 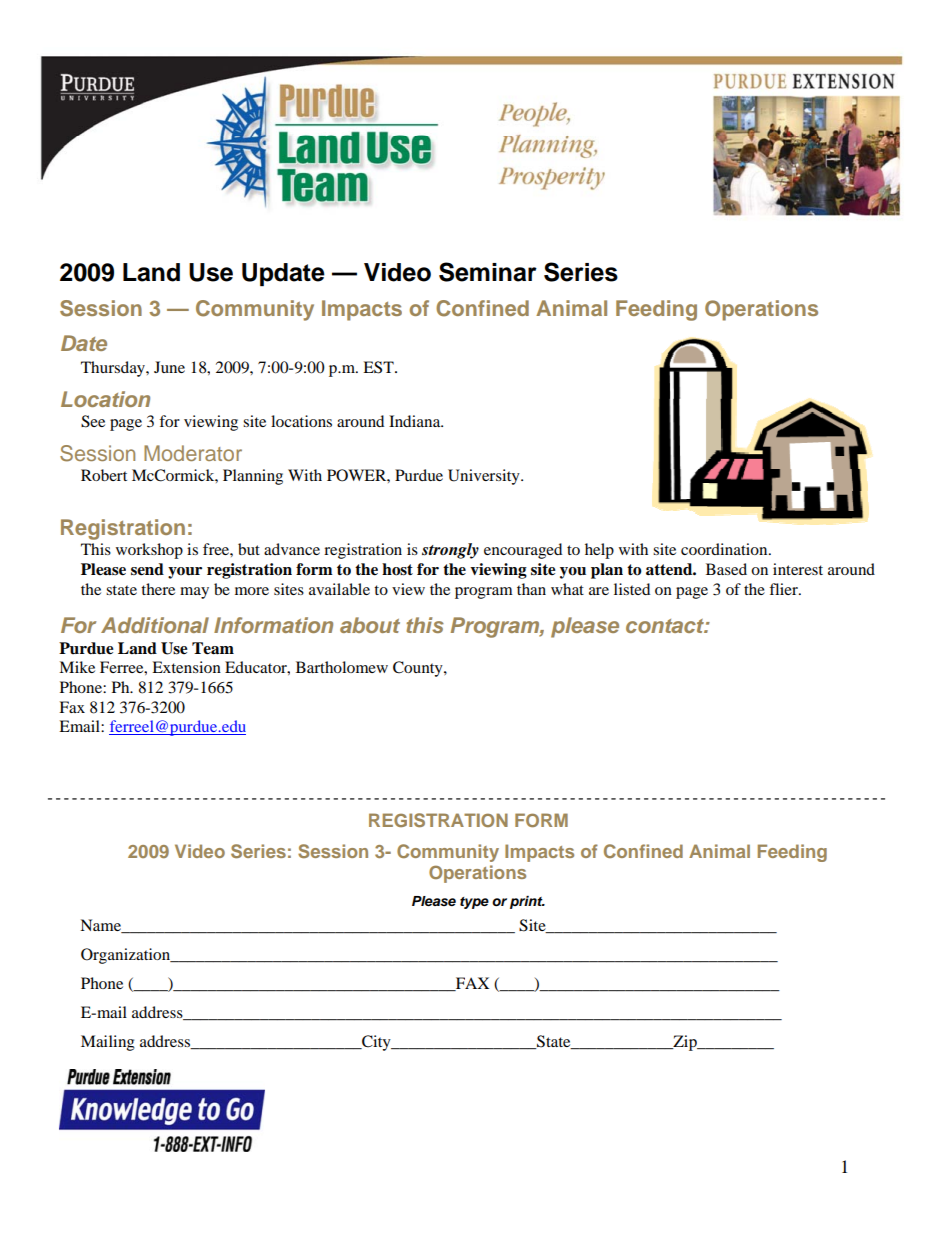 What do you see at coordinates (169, 367) in the screenshot?
I see `June` at bounding box center [169, 367].
